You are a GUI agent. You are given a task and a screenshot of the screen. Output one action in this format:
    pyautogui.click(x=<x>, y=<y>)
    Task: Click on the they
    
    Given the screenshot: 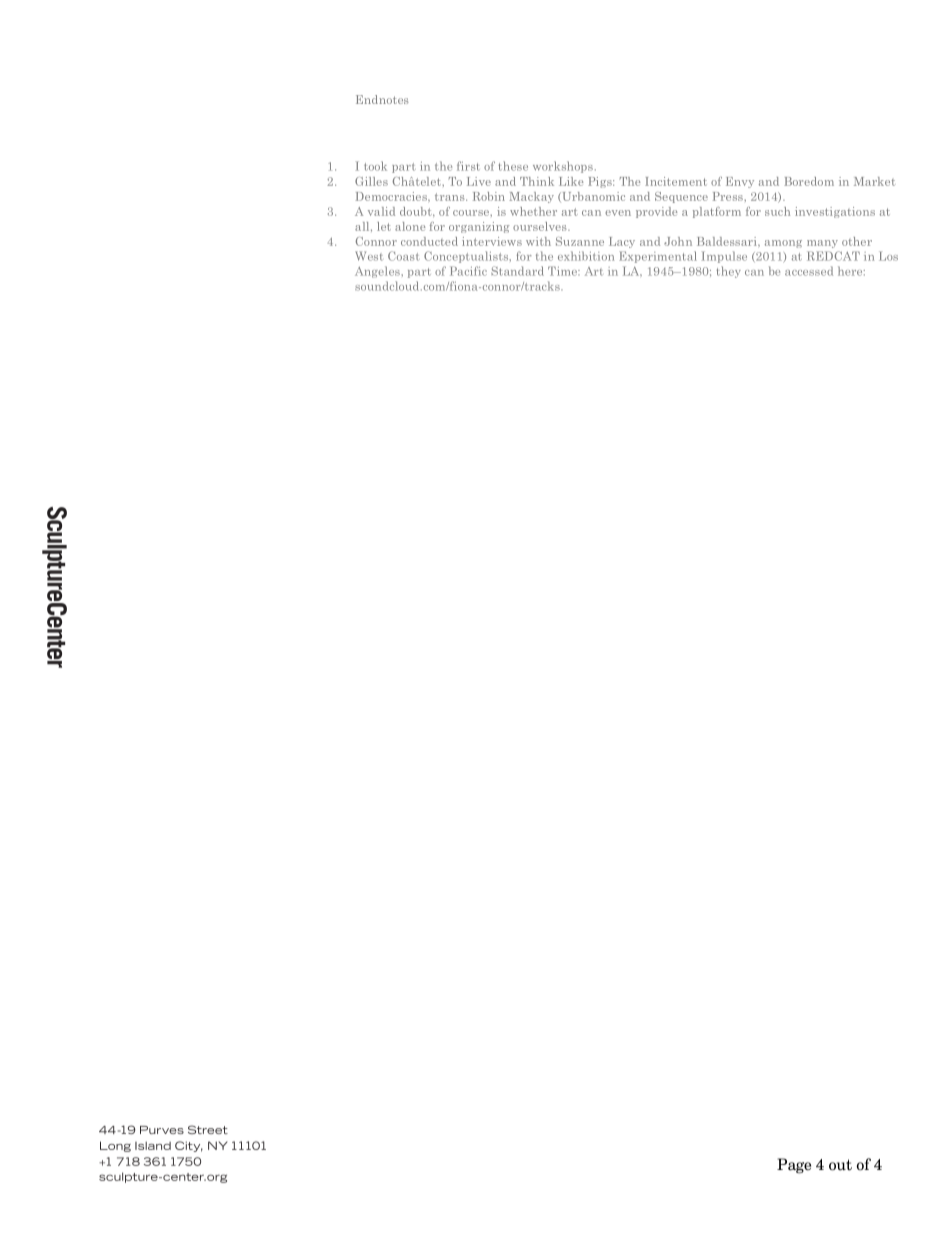 What is the action you would take?
    pyautogui.click(x=729, y=272)
